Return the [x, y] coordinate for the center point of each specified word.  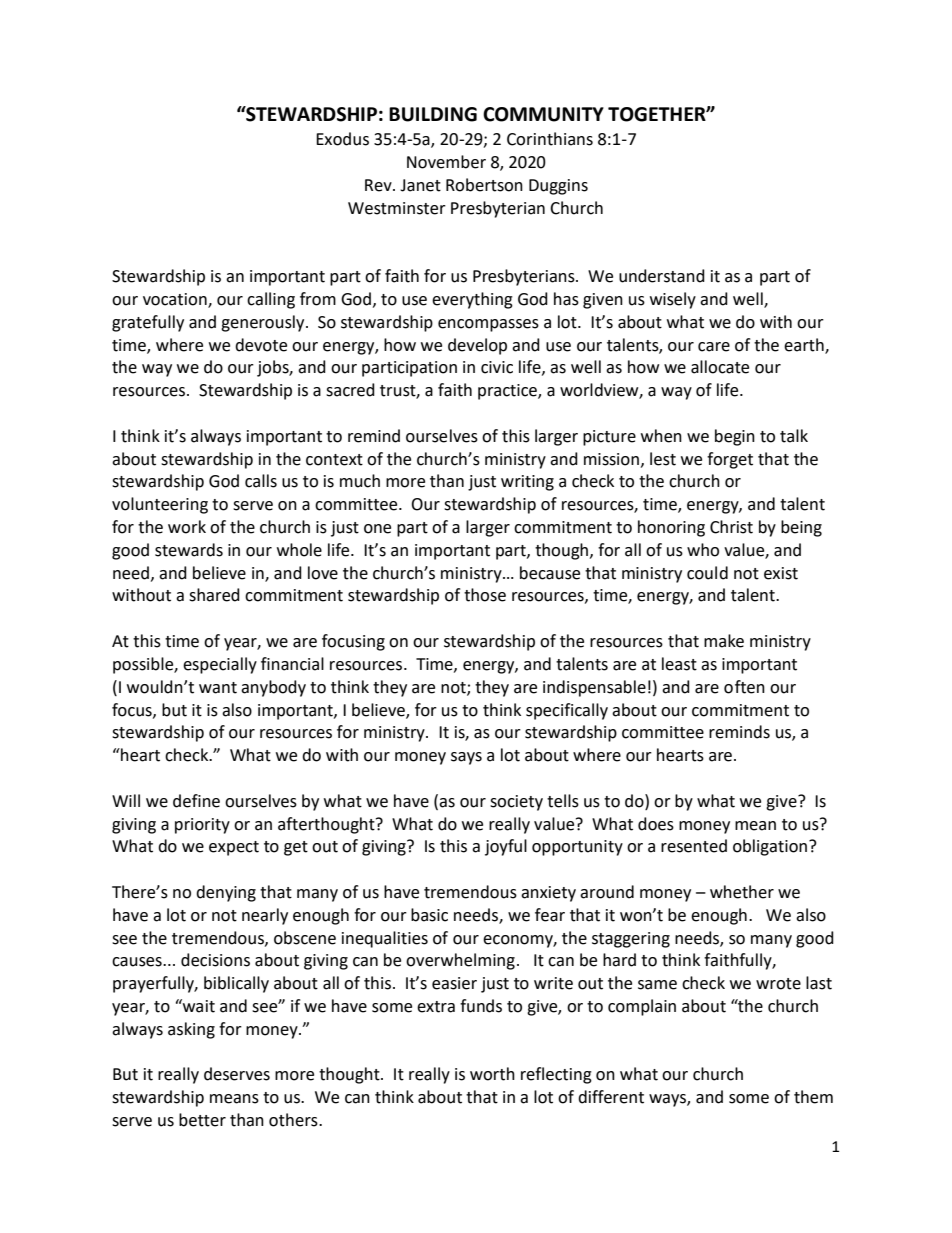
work [187, 527]
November [446, 162]
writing [527, 483]
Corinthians [550, 139]
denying [226, 893]
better [202, 1120]
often [744, 687]
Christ [731, 527]
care [714, 347]
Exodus [342, 139]
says [466, 758]
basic [429, 915]
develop [477, 346]
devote [261, 345]
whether [742, 892]
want [218, 688]
